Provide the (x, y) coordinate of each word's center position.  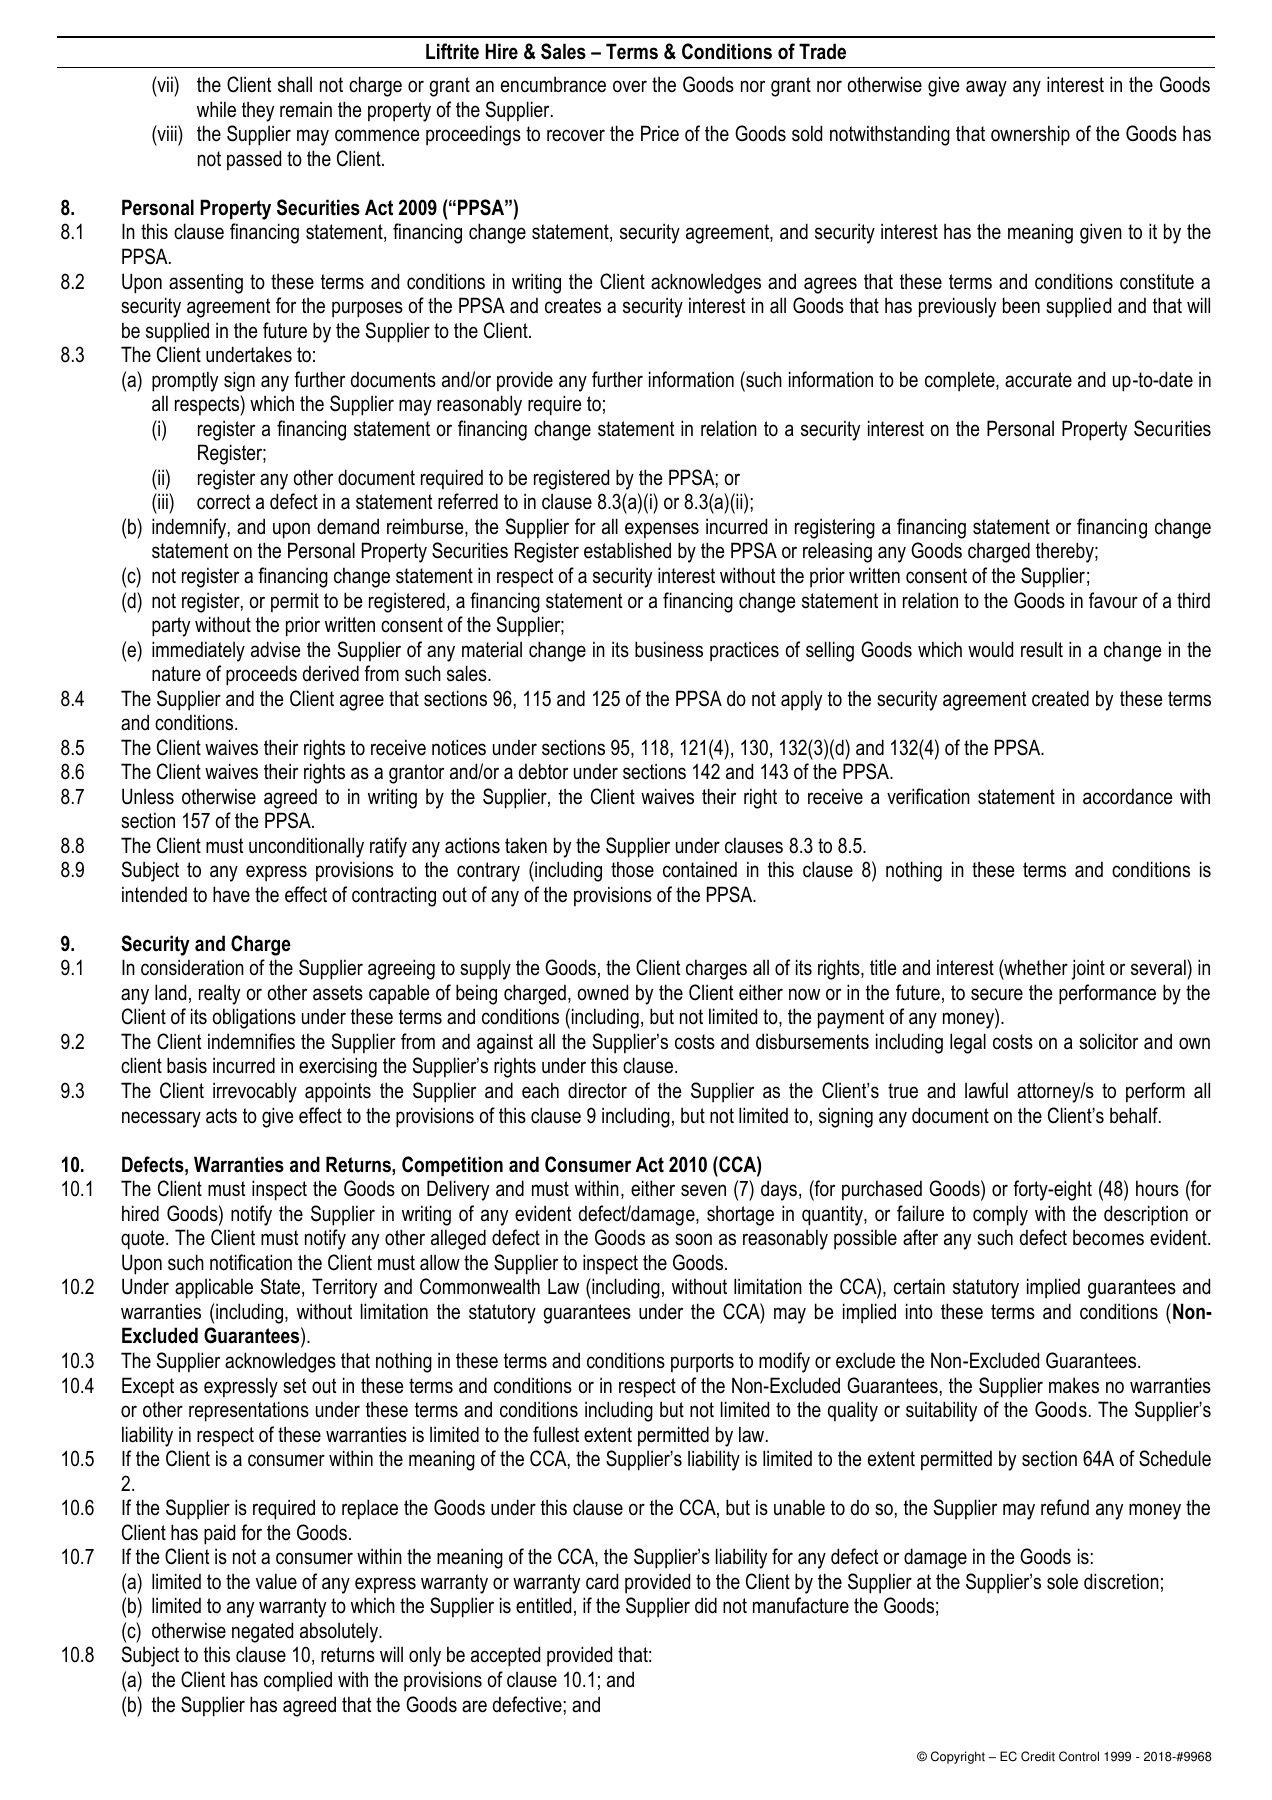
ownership (1030, 135)
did (706, 1605)
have (231, 894)
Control (1079, 1756)
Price (660, 133)
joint (1088, 969)
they (258, 111)
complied (298, 1681)
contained (700, 869)
